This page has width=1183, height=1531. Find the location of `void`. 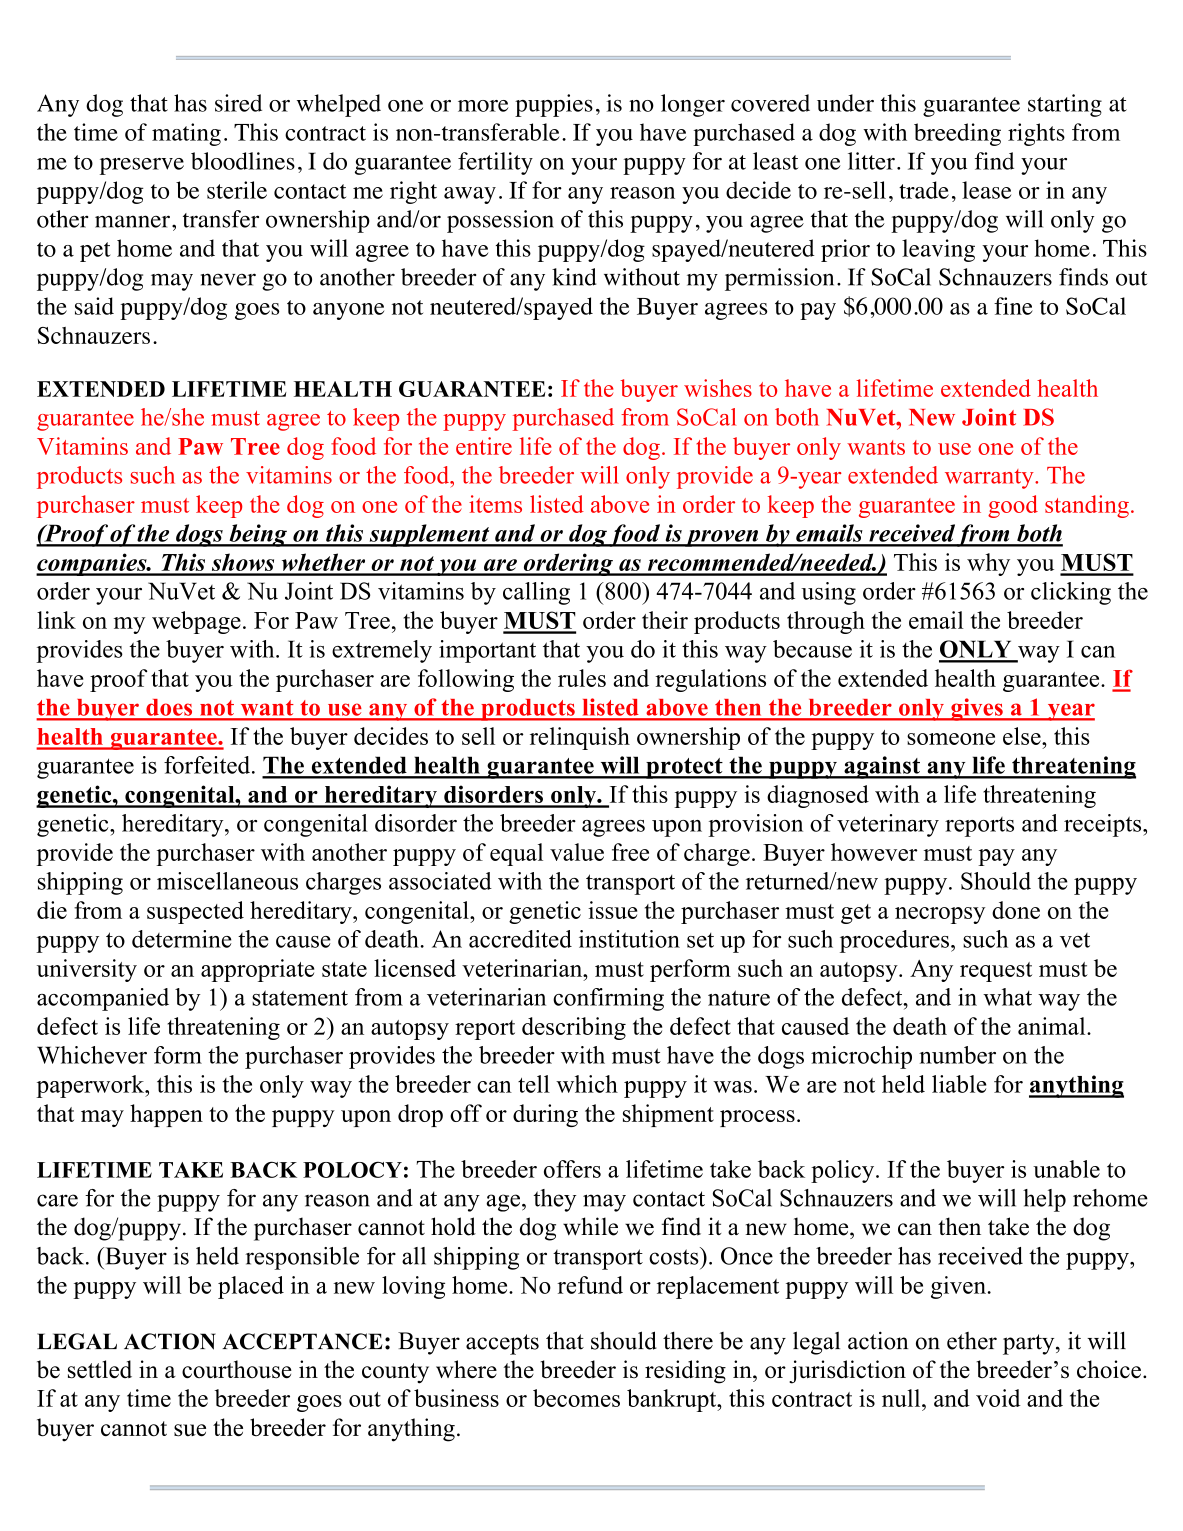

void is located at coordinates (998, 1398).
